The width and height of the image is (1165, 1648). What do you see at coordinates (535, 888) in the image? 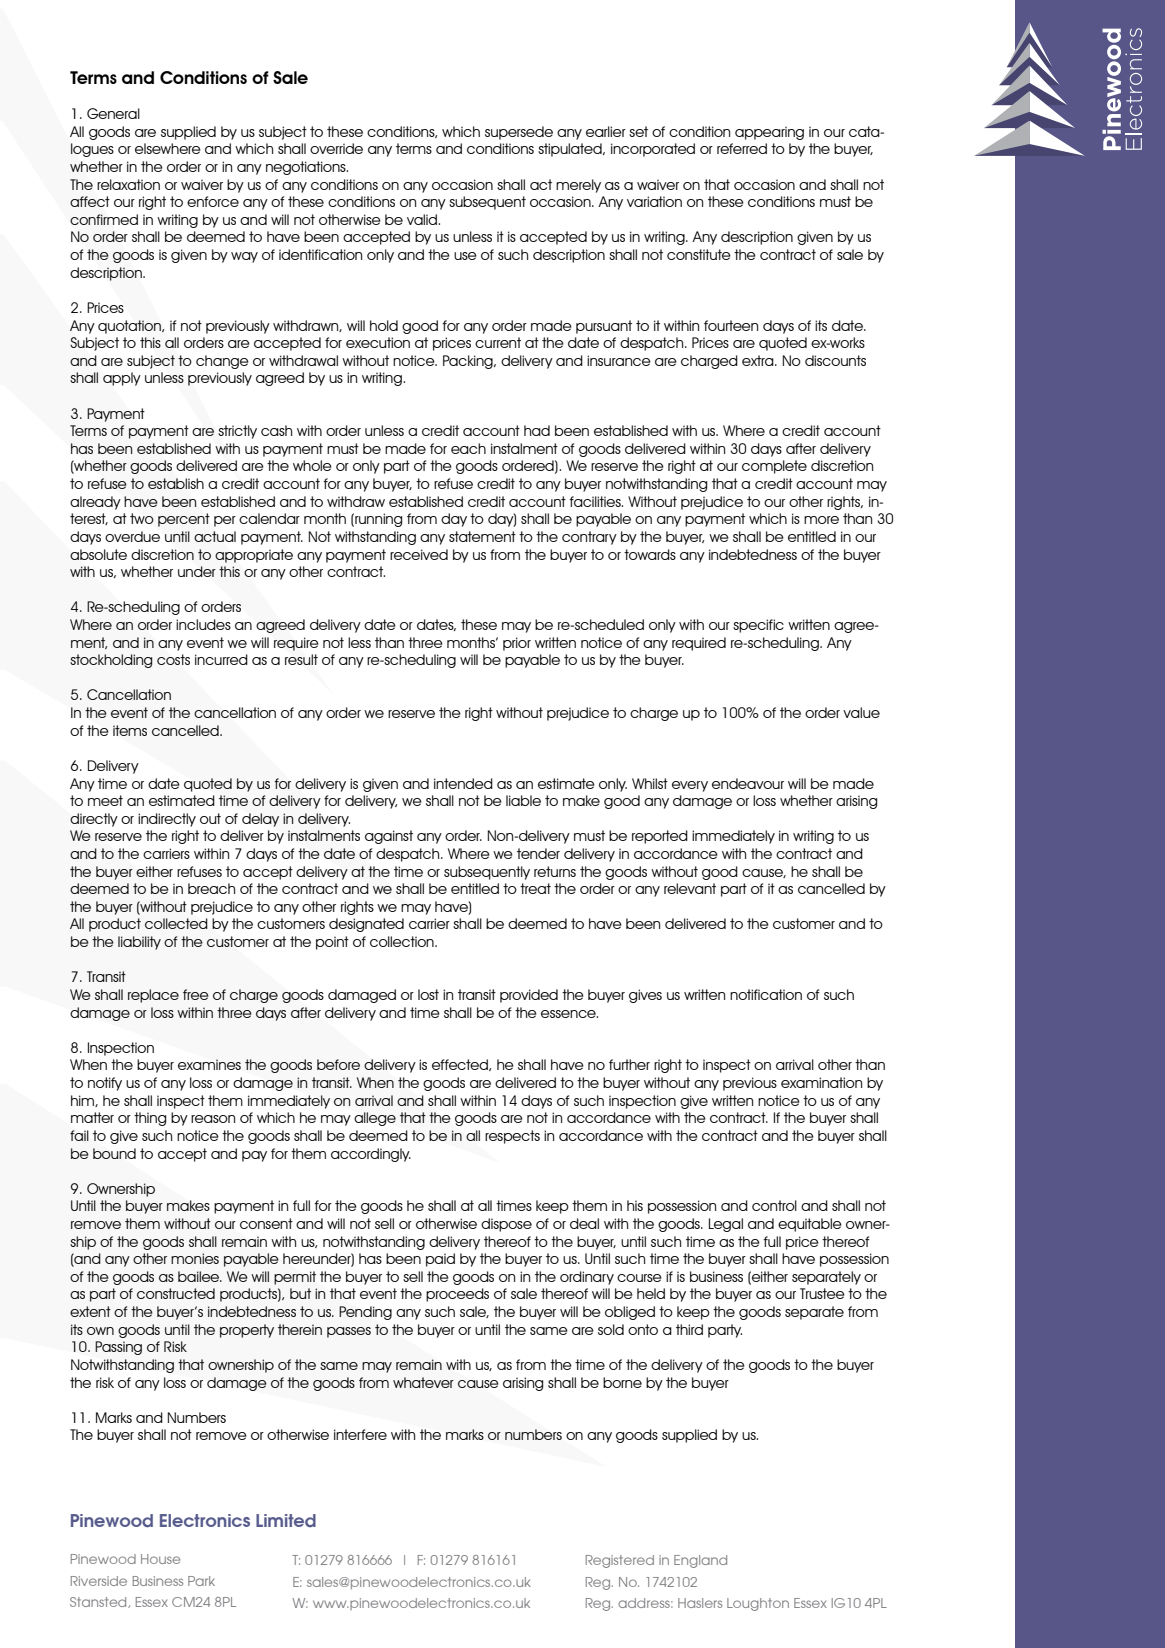
I see `treat` at bounding box center [535, 888].
